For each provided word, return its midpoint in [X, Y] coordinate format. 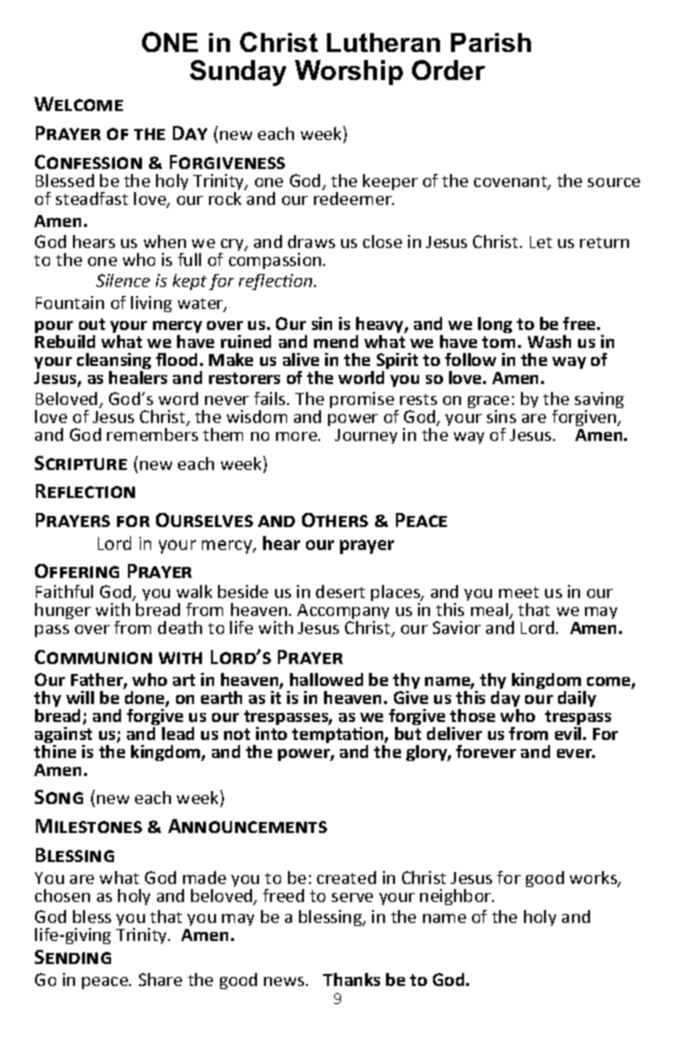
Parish [491, 42]
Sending [73, 957]
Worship [349, 72]
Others [335, 520]
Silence [123, 280]
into [271, 733]
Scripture [81, 463]
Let [541, 242]
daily [577, 699]
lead [178, 733]
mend [336, 341]
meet [519, 592]
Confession [88, 162]
